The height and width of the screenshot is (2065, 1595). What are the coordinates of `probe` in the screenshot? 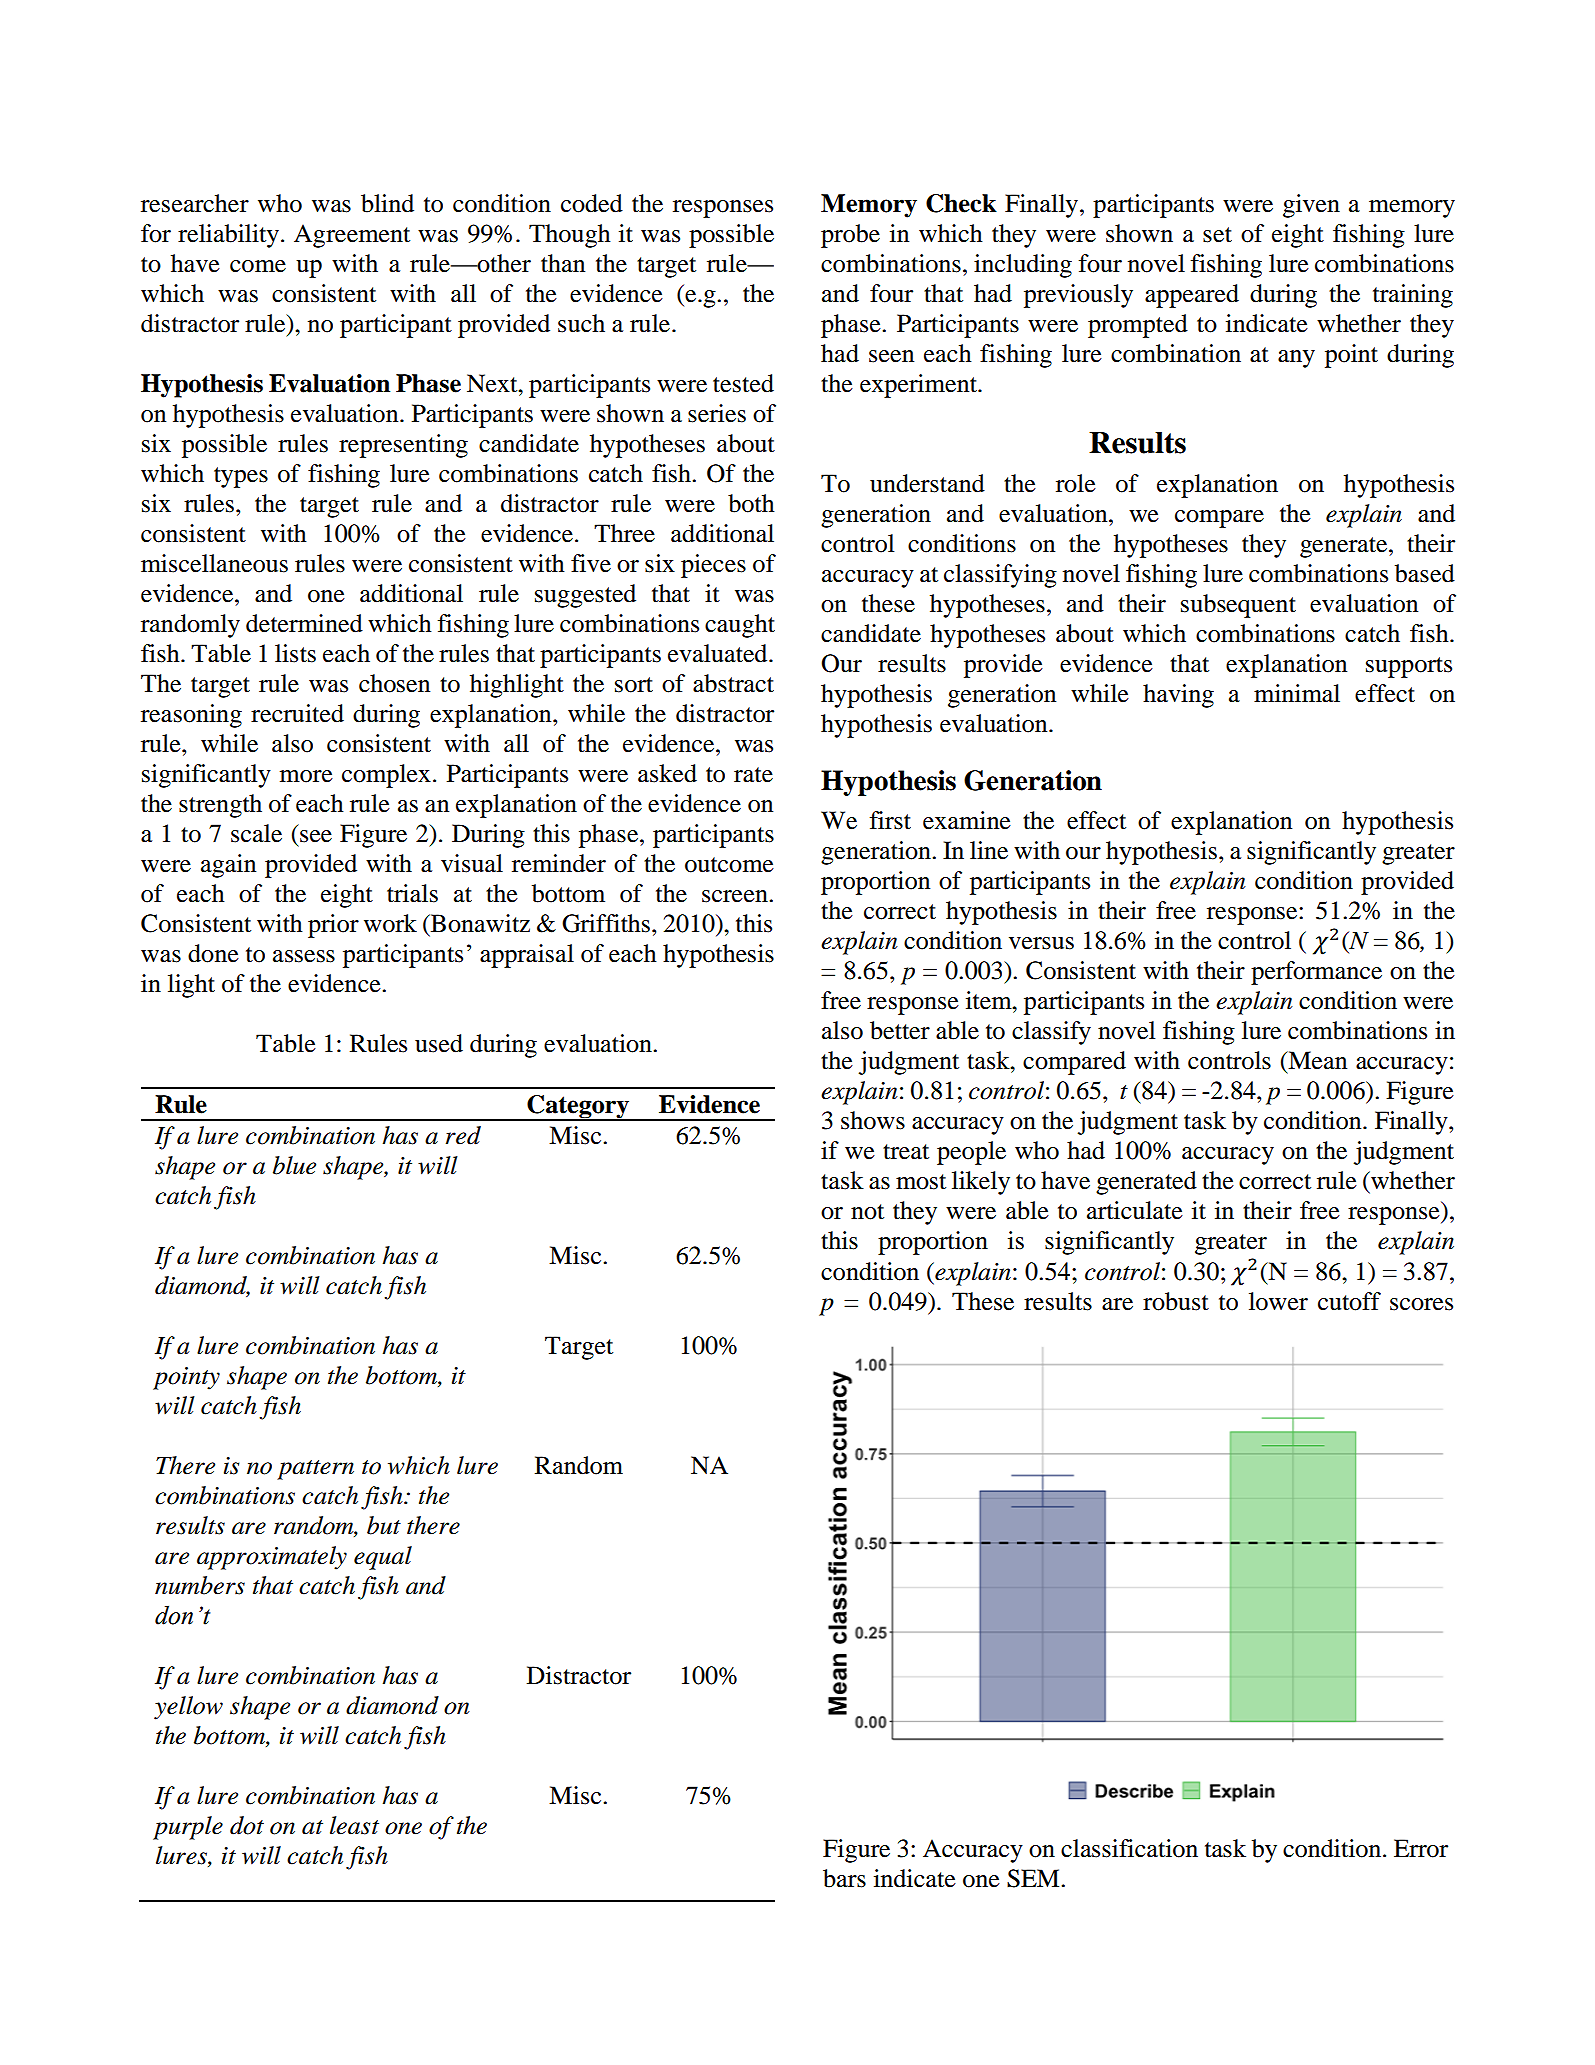 It's located at (850, 236).
